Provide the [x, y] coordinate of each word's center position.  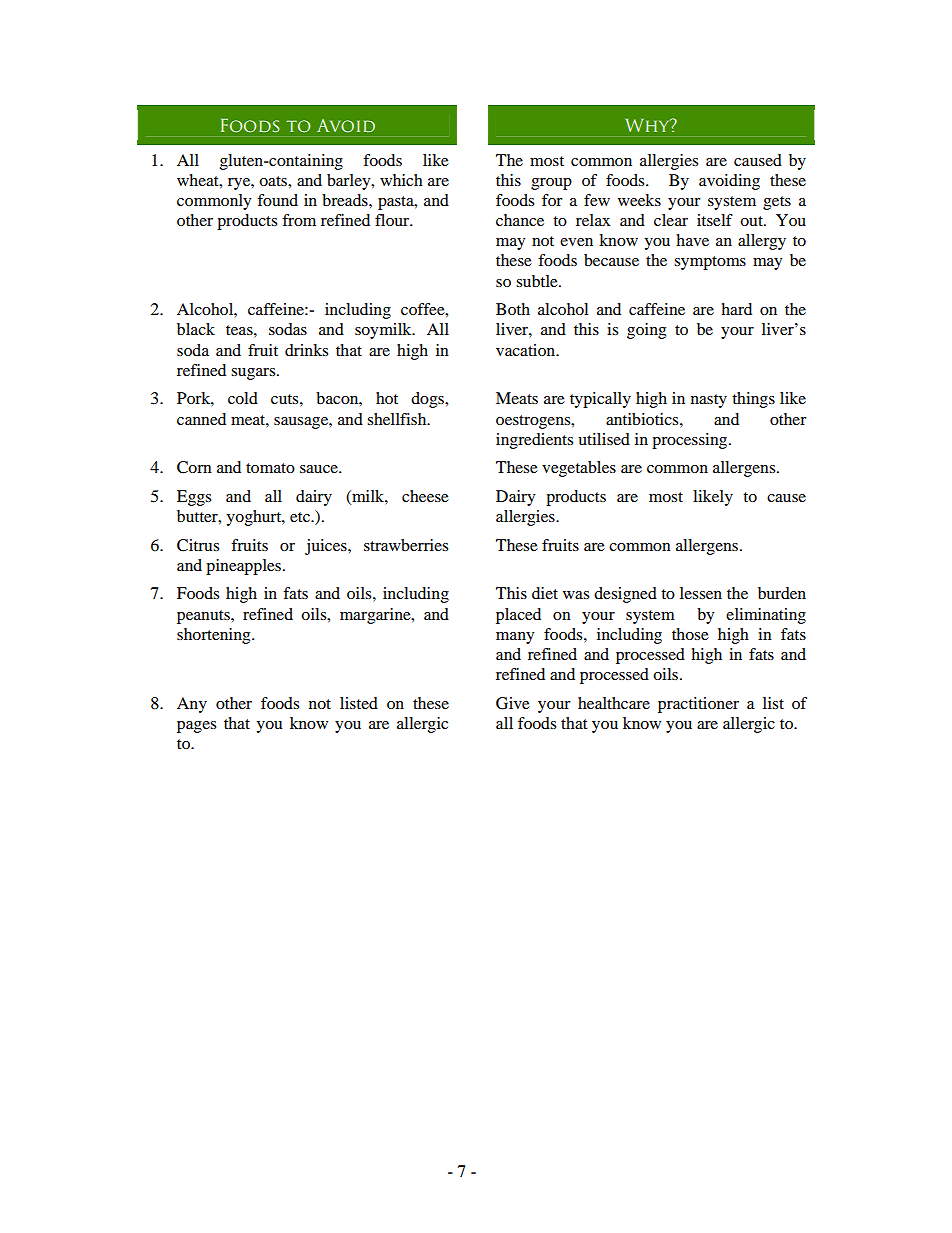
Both [513, 309]
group [551, 184]
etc [301, 517]
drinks [306, 350]
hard [736, 309]
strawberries [406, 545]
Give [513, 703]
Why [648, 125]
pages [196, 727]
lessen [701, 593]
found [277, 200]
